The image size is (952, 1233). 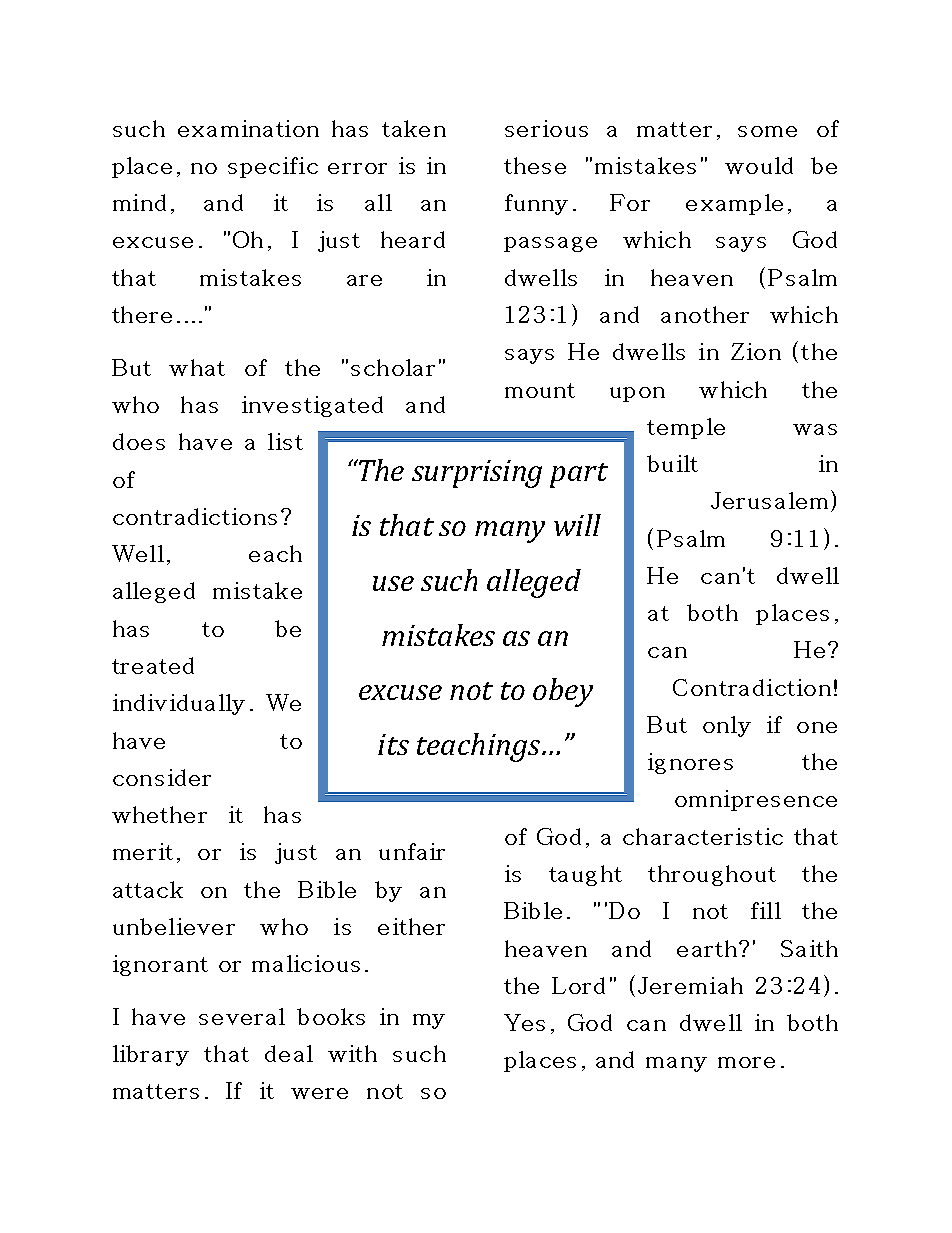 I want to click on these, so click(x=535, y=165).
